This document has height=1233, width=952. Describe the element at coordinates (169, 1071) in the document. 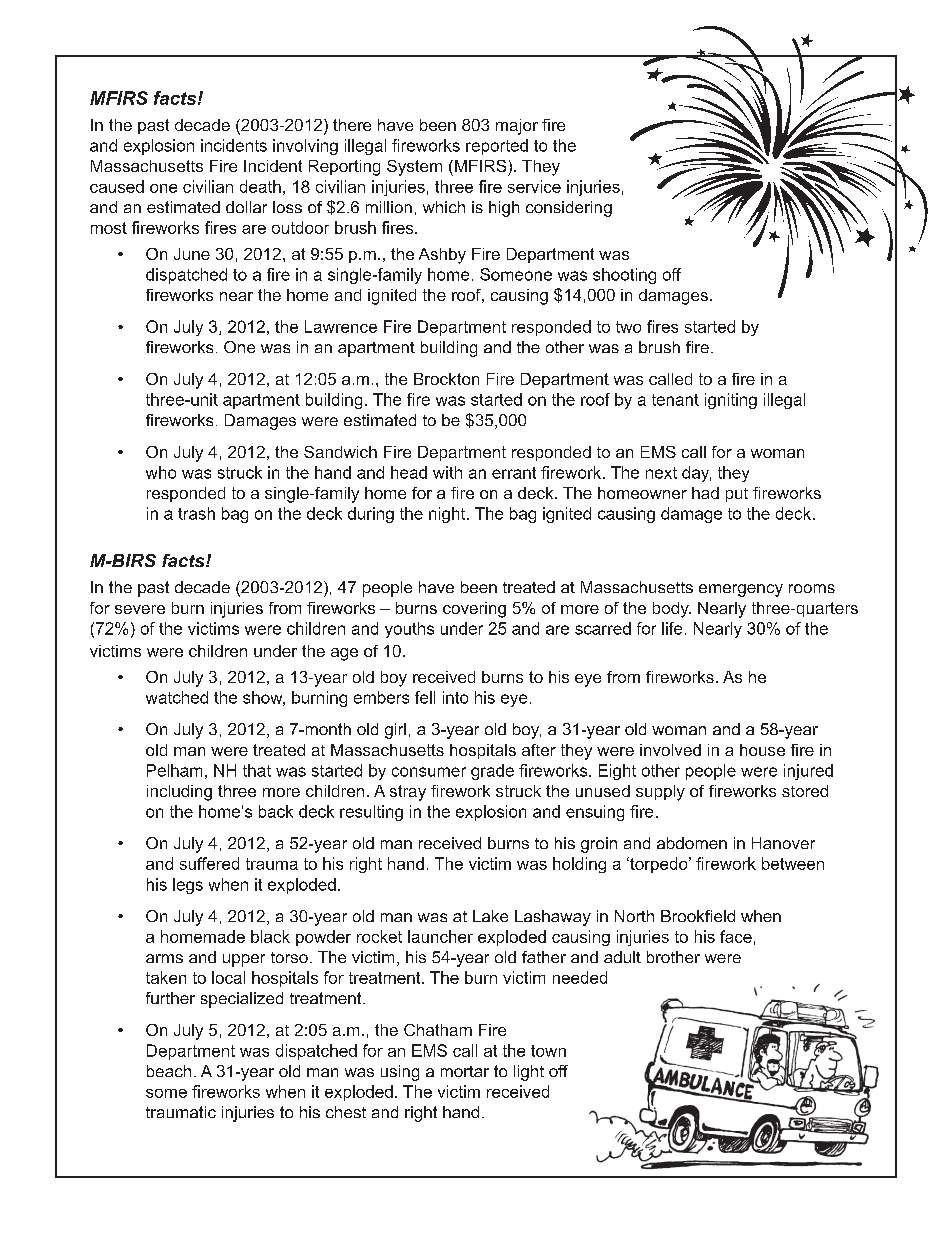

I see `beach` at that location.
